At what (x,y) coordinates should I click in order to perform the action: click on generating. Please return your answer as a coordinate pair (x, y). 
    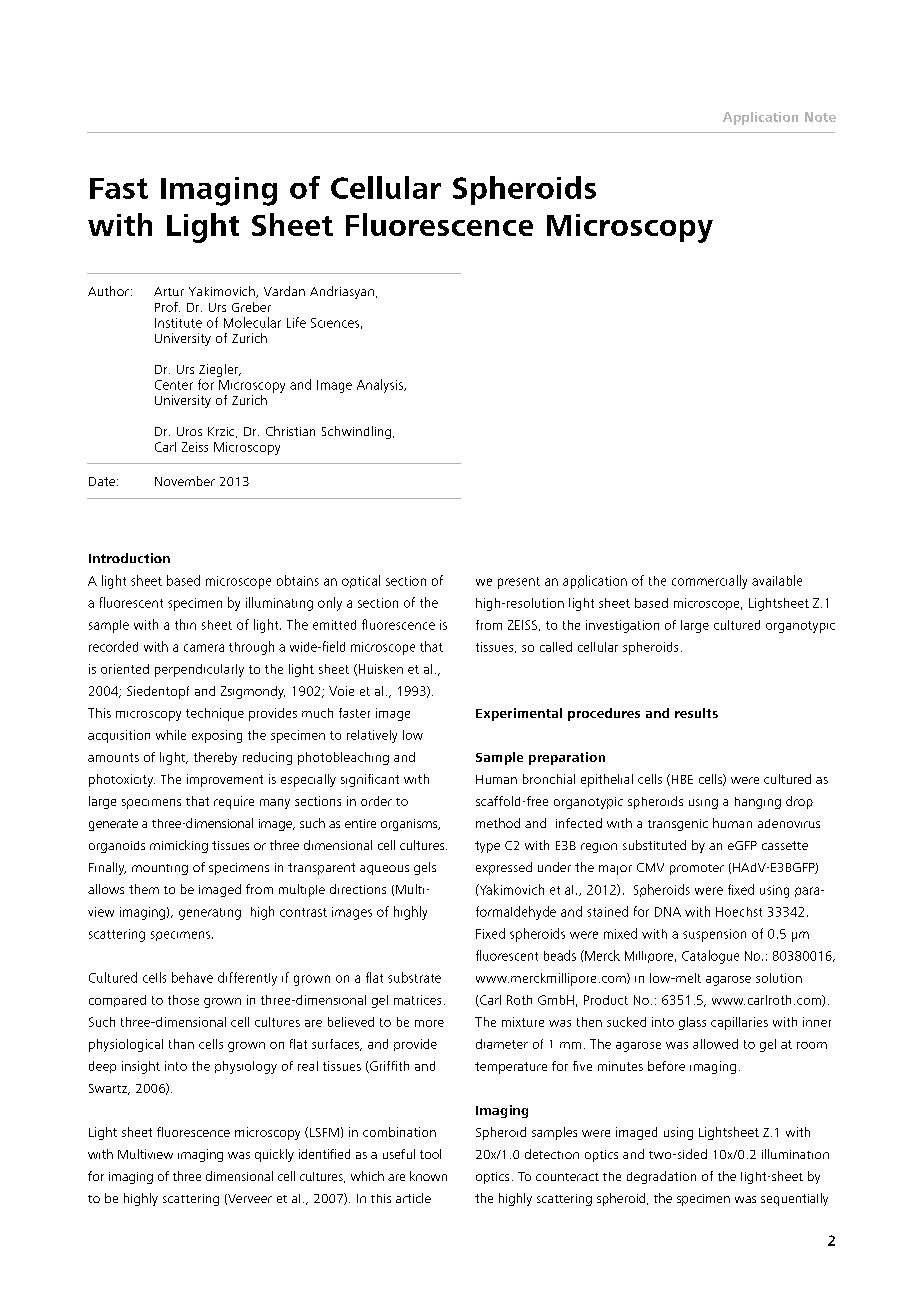
    Looking at the image, I should click on (210, 914).
